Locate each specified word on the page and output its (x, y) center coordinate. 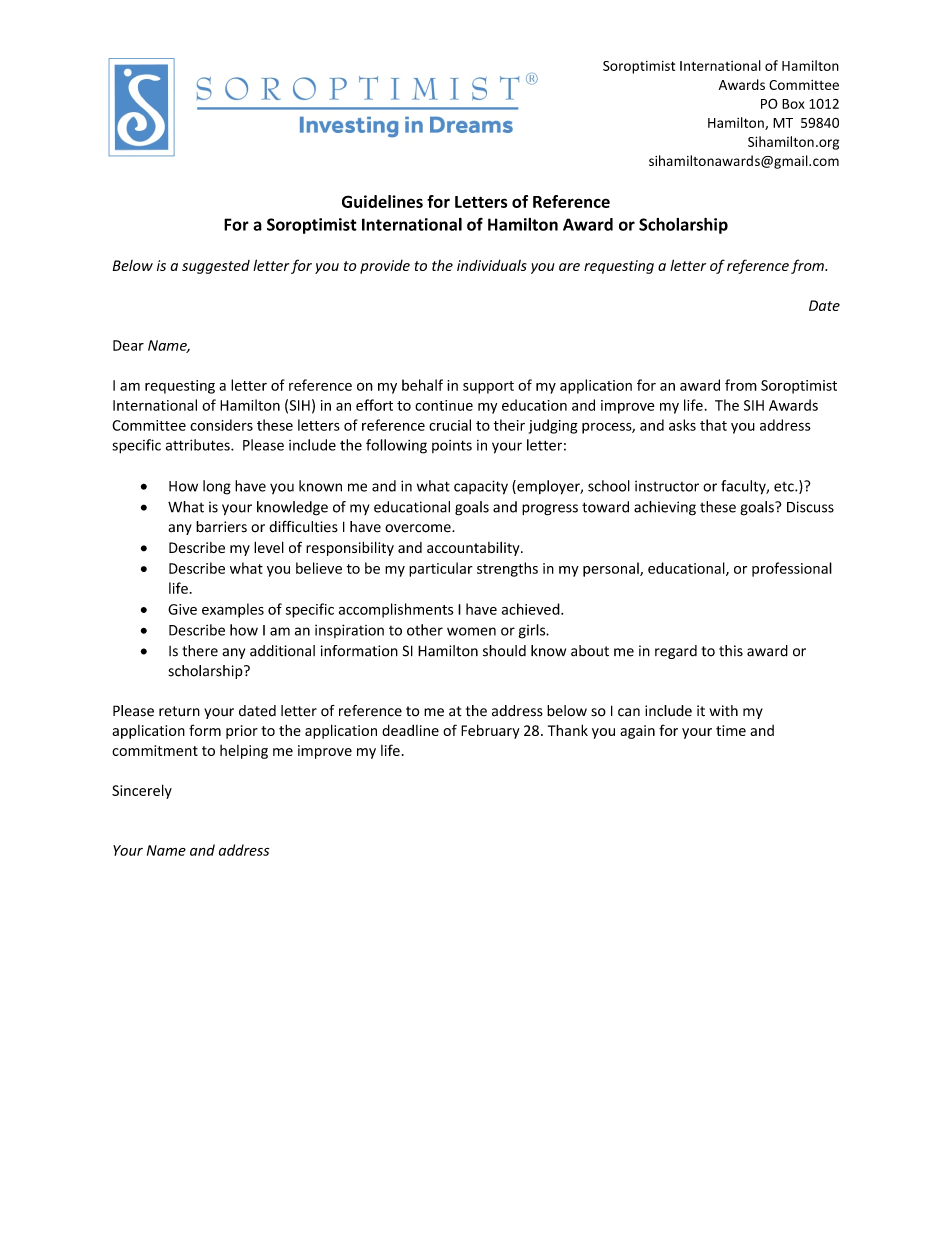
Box (793, 104)
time (731, 730)
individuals (492, 265)
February (490, 731)
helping (244, 752)
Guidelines (382, 201)
